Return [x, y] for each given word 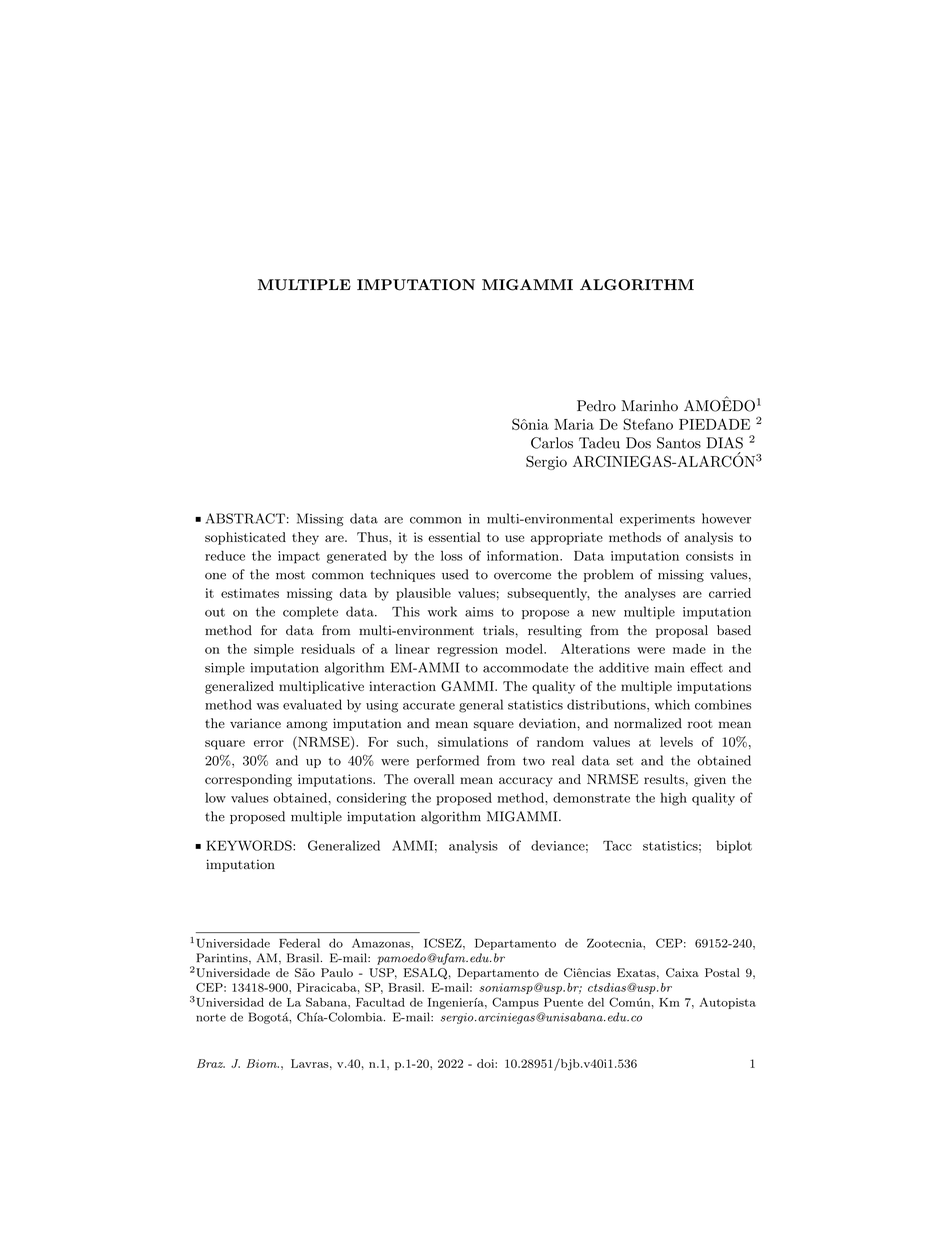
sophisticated [245, 538]
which [672, 704]
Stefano [648, 424]
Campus [515, 1003]
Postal [722, 972]
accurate [429, 705]
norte [211, 1018]
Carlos [552, 443]
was [268, 706]
